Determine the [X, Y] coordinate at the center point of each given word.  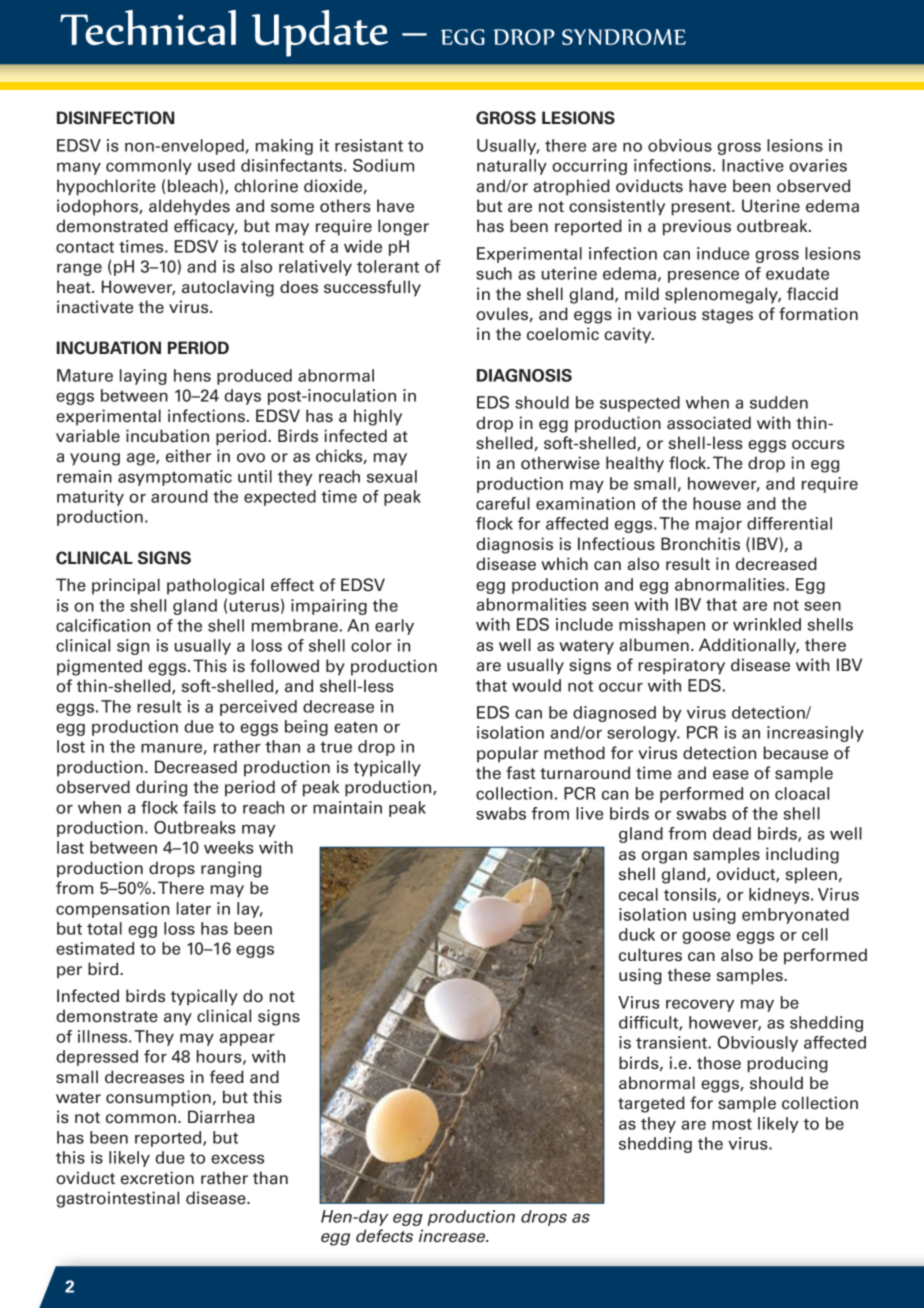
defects [384, 1236]
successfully [372, 288]
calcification [103, 625]
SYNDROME [624, 37]
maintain [347, 807]
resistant [369, 145]
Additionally [749, 646]
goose [706, 937]
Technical [148, 27]
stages [727, 316]
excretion [157, 1178]
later [194, 908]
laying [143, 377]
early [394, 627]
